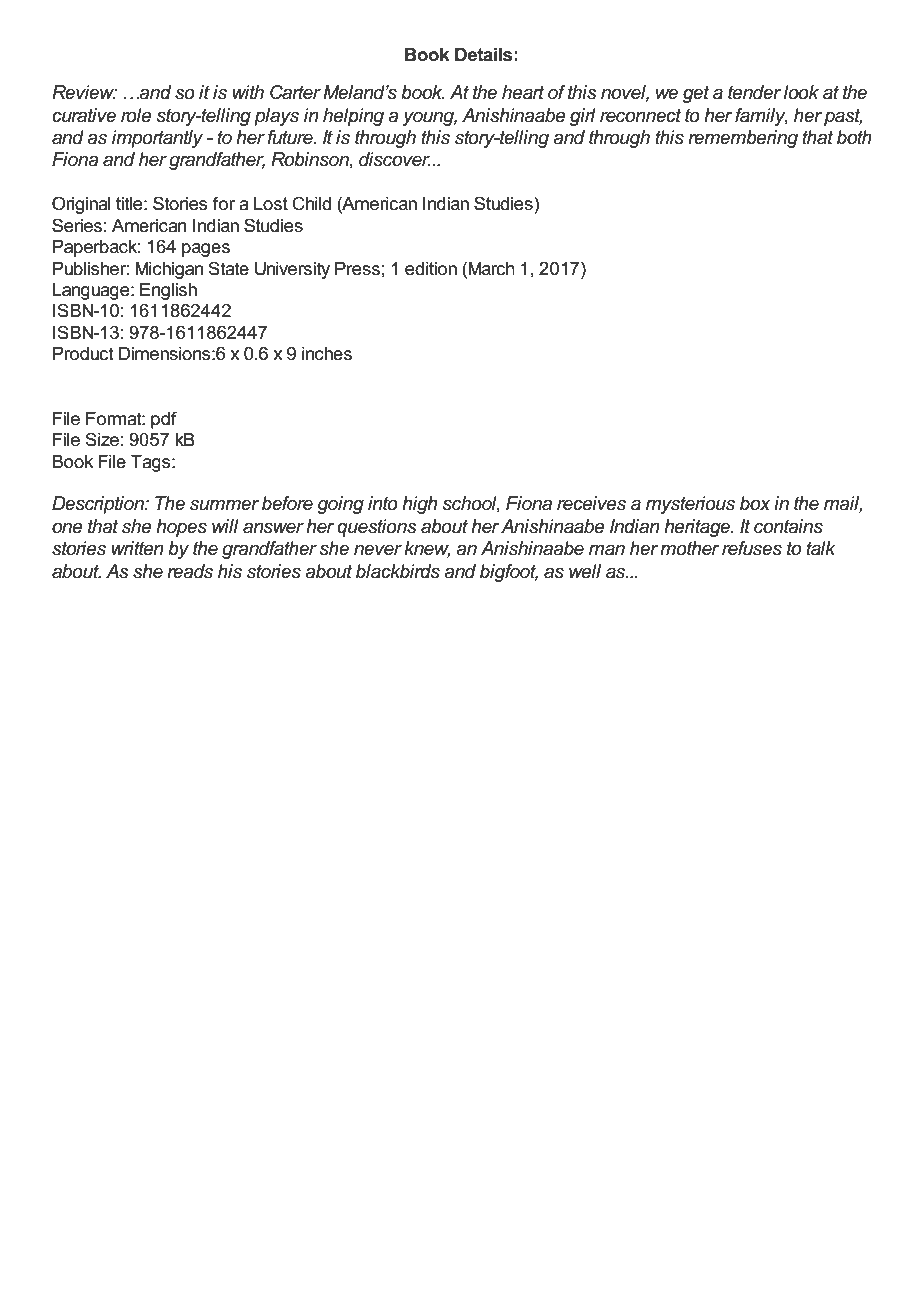 Image resolution: width=924 pixels, height=1308 pixels. Describe the element at coordinates (761, 117) in the document. I see `family` at that location.
